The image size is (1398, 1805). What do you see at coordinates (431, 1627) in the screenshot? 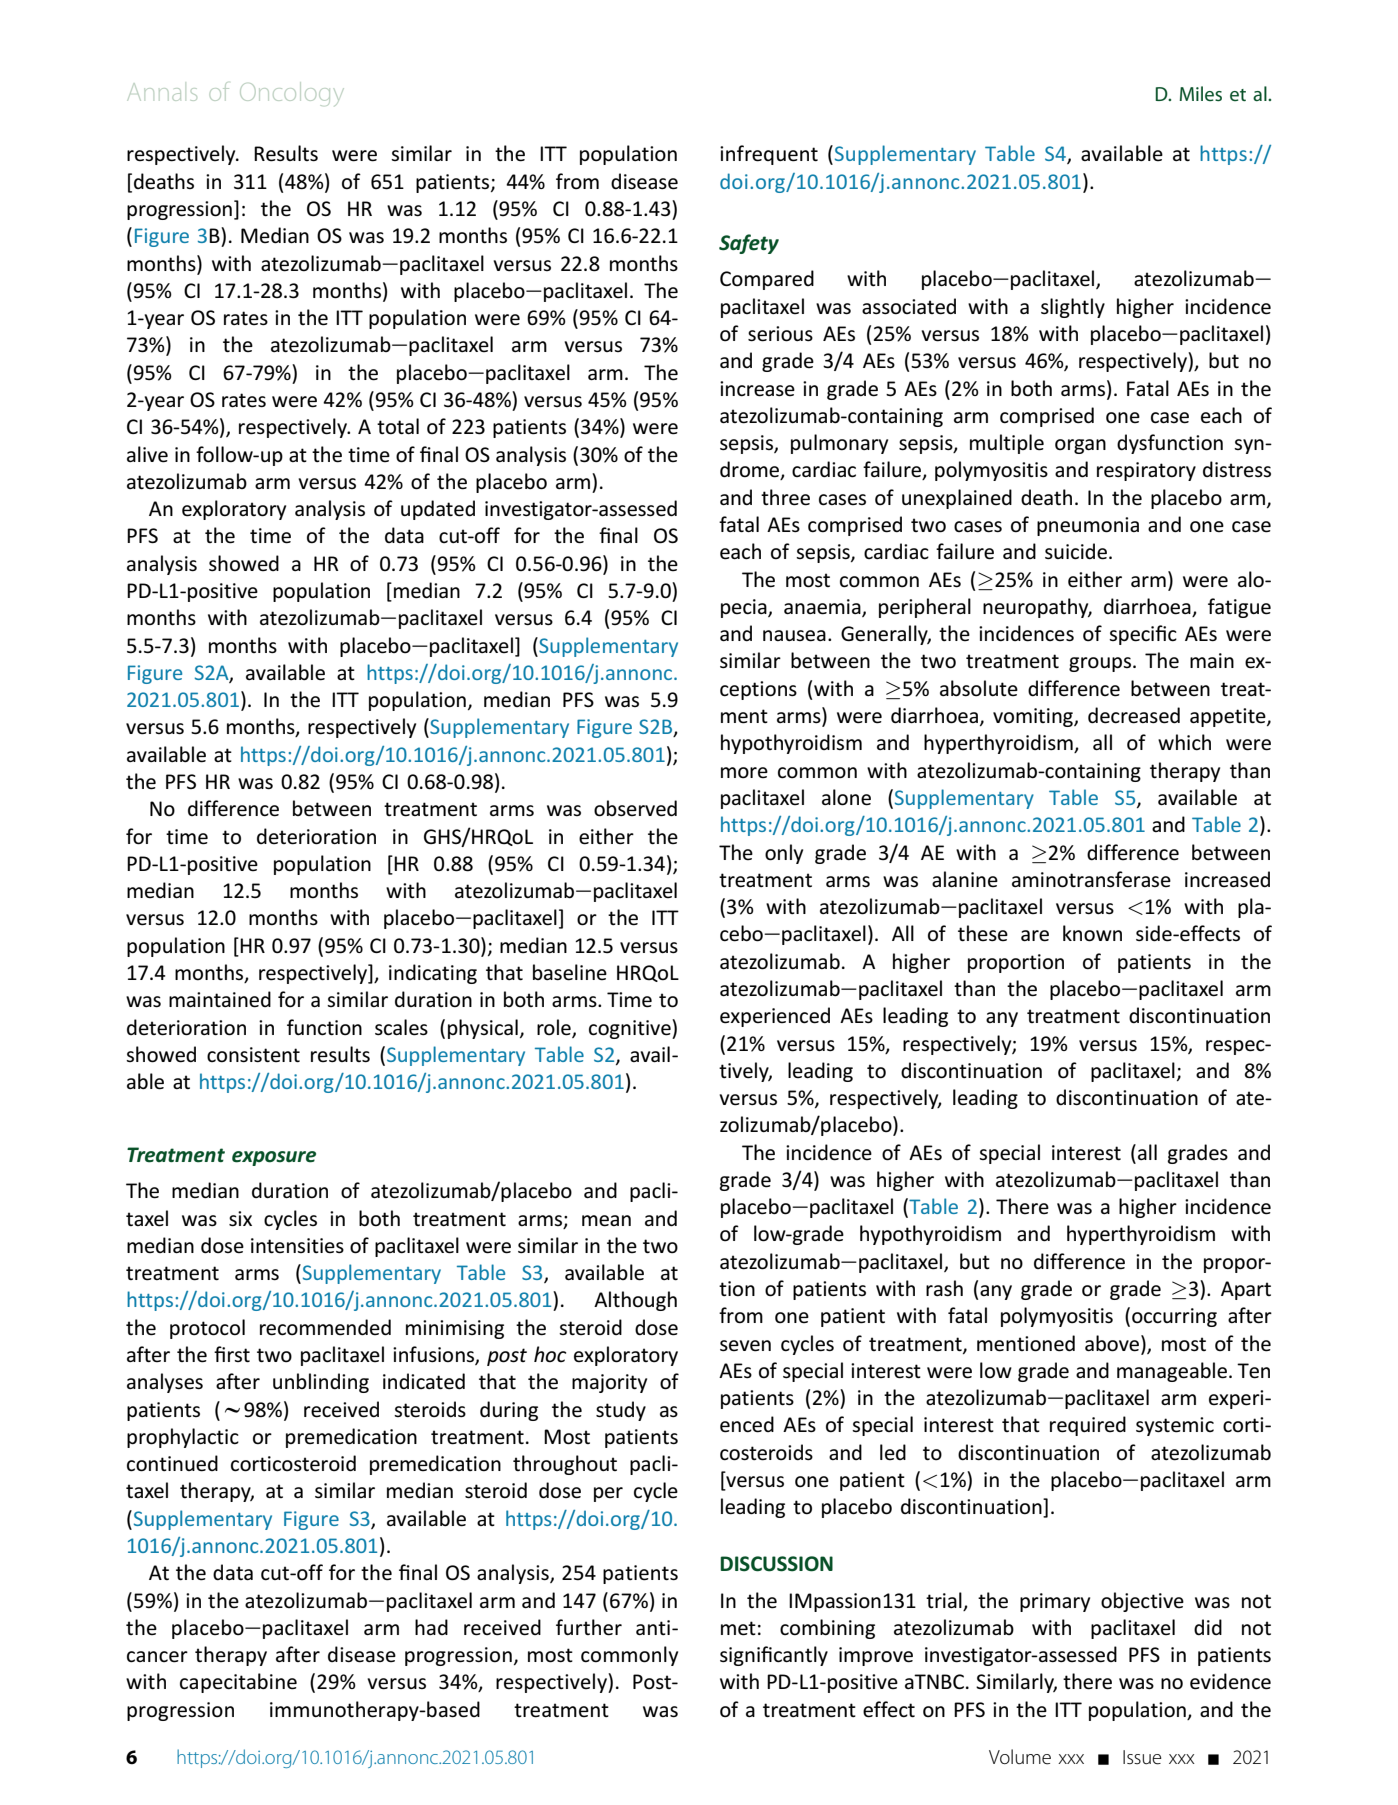
I see `had` at bounding box center [431, 1627].
